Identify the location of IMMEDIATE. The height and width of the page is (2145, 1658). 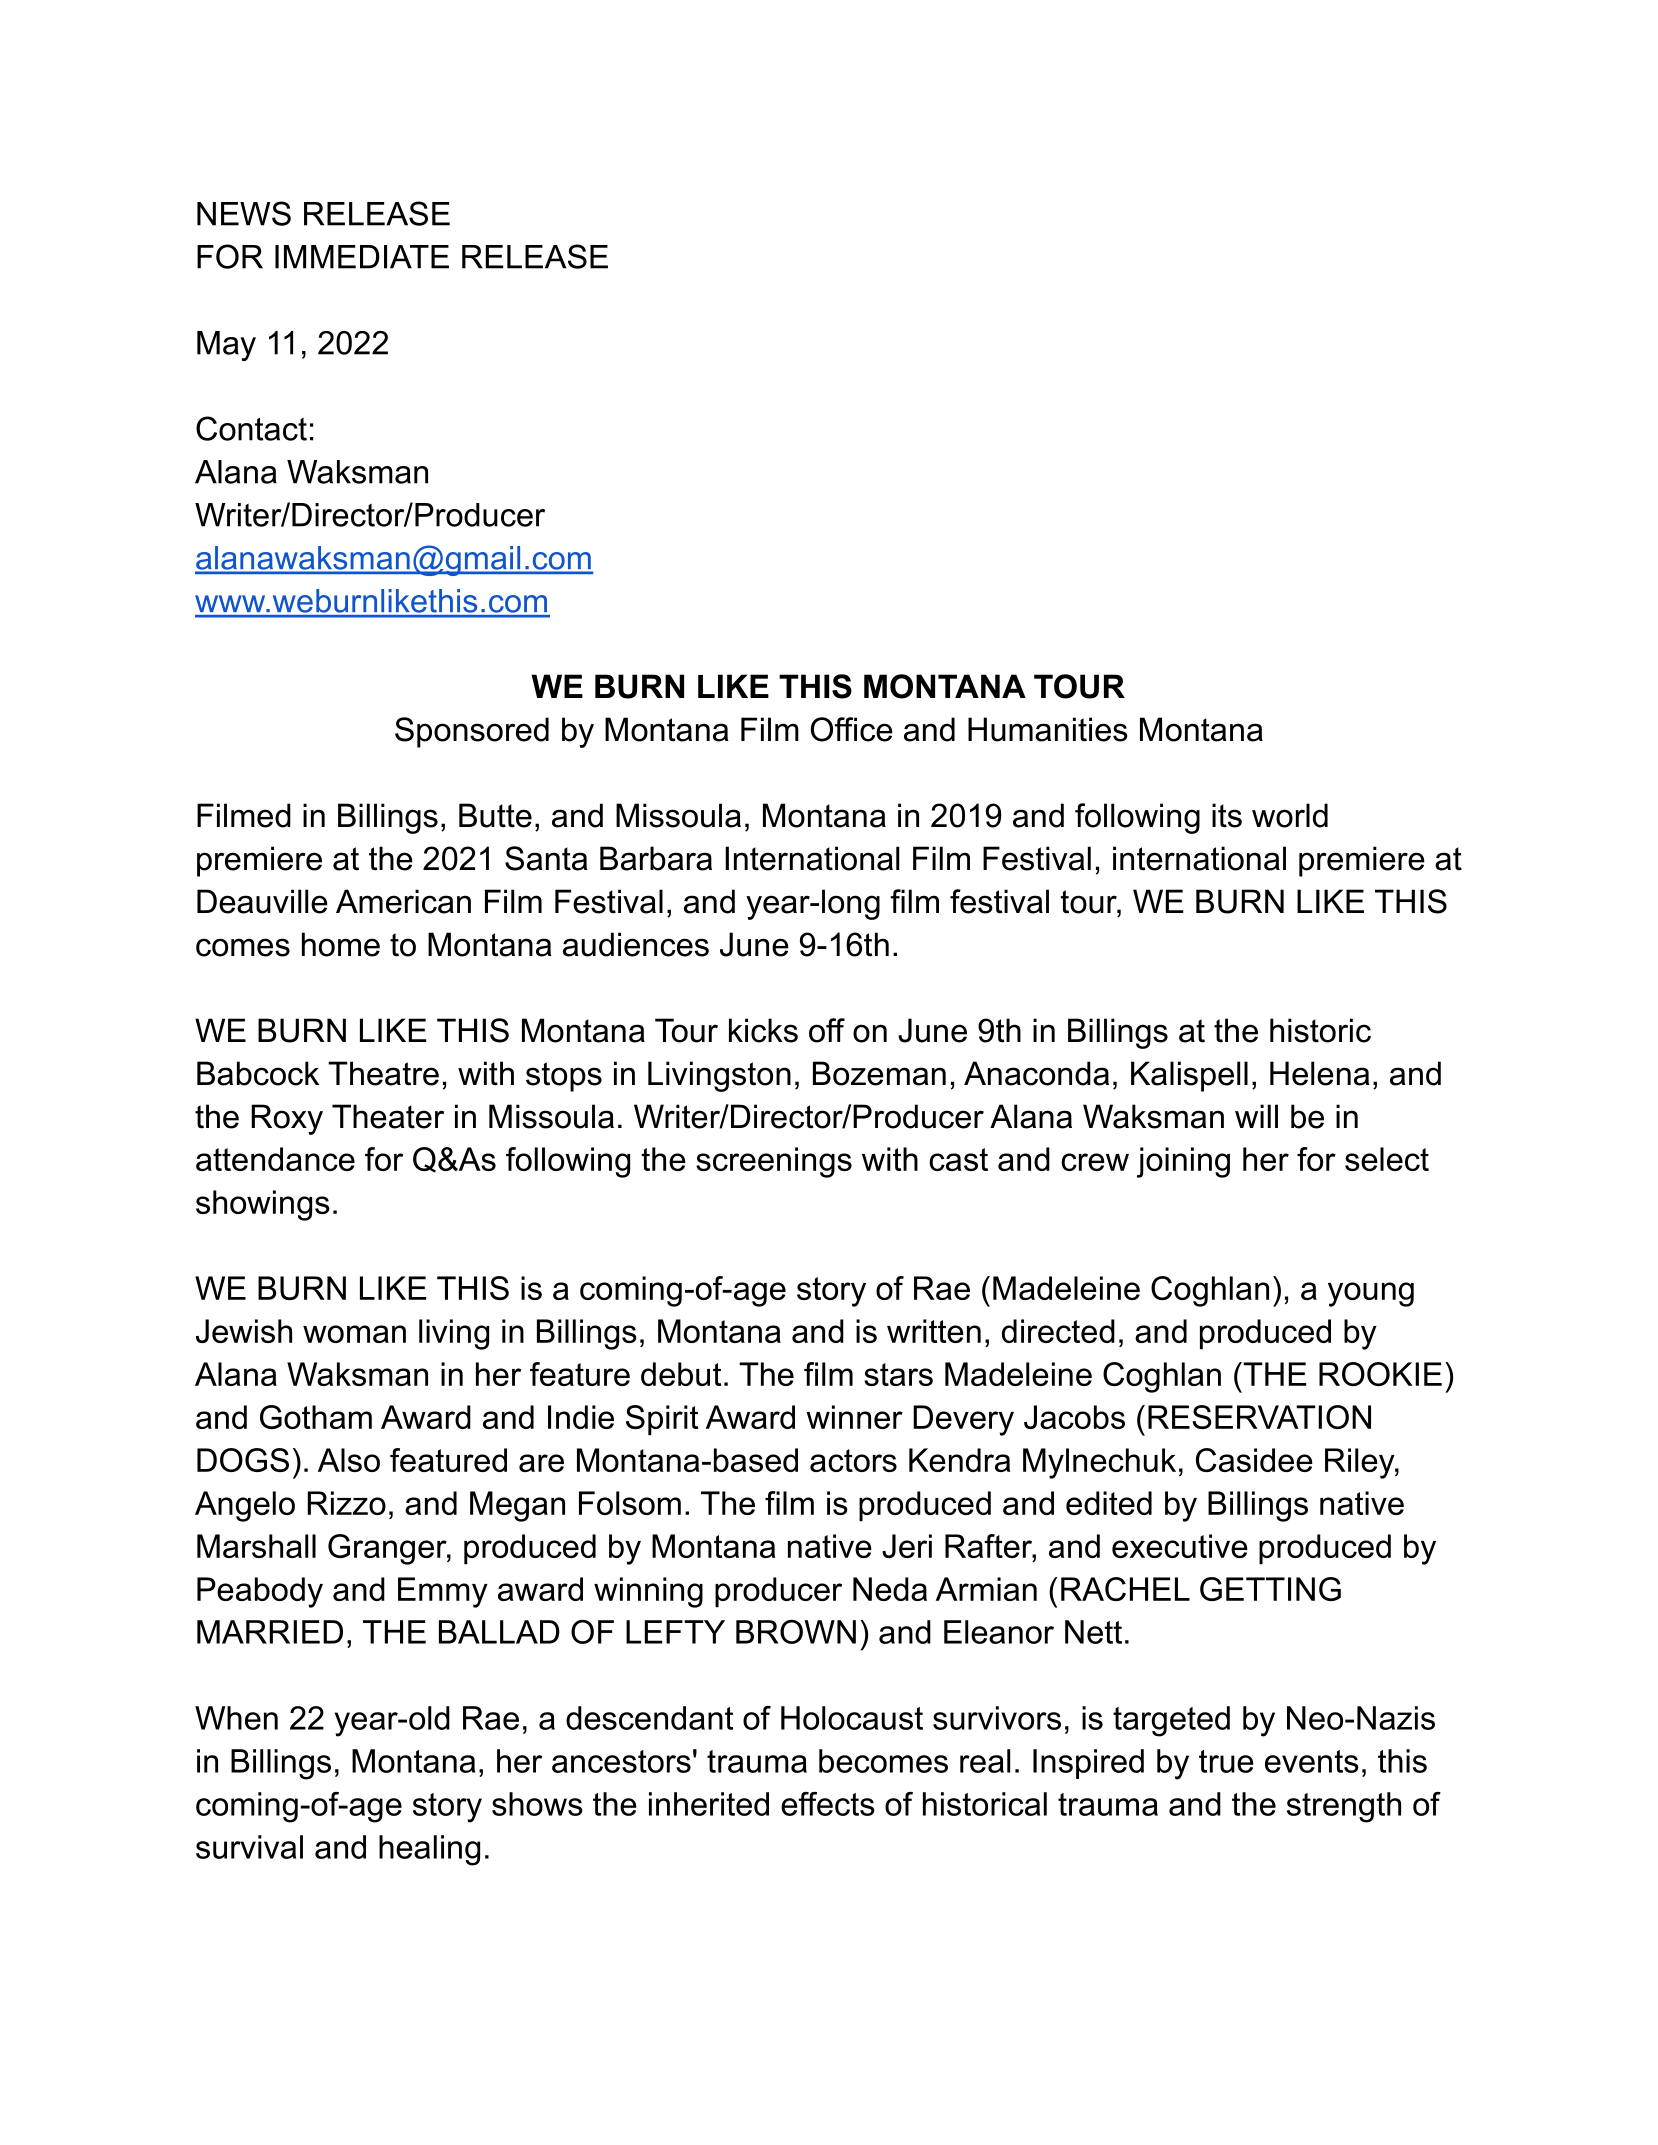
(362, 257).
